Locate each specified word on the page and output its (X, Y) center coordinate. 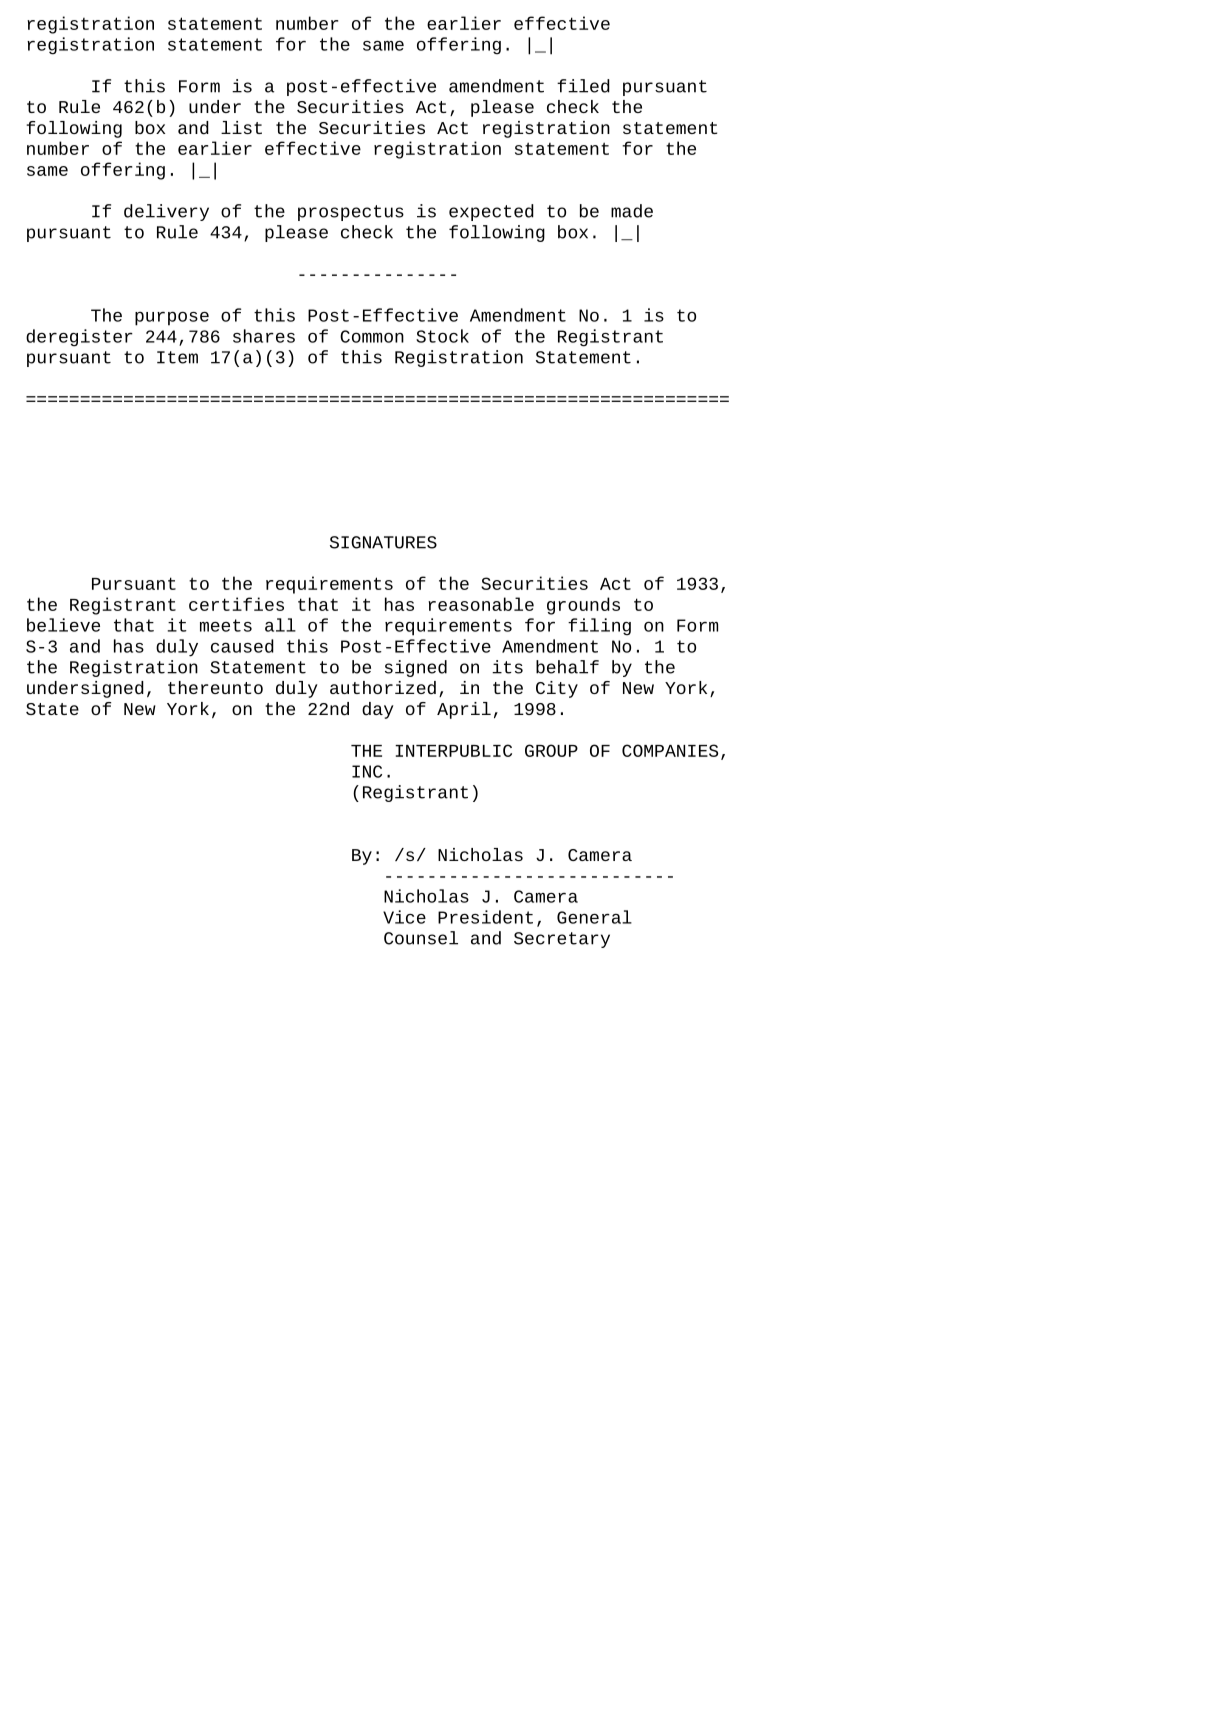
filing (599, 627)
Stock (442, 336)
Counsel (421, 938)
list (241, 127)
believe (63, 625)
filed (583, 86)
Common (372, 336)
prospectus (351, 213)
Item (177, 357)
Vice (404, 917)
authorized (383, 688)
